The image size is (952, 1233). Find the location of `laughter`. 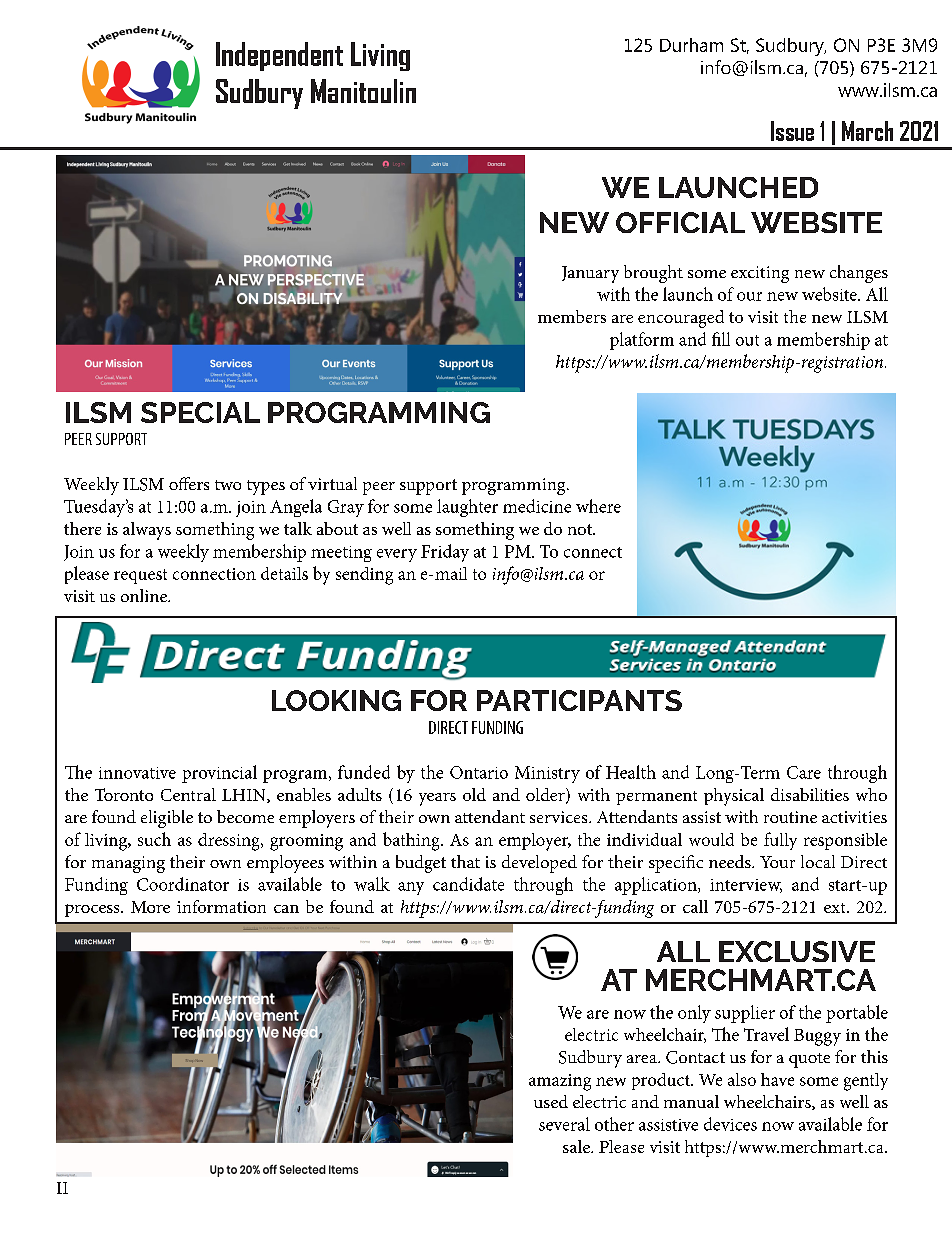

laughter is located at coordinates (467, 508).
